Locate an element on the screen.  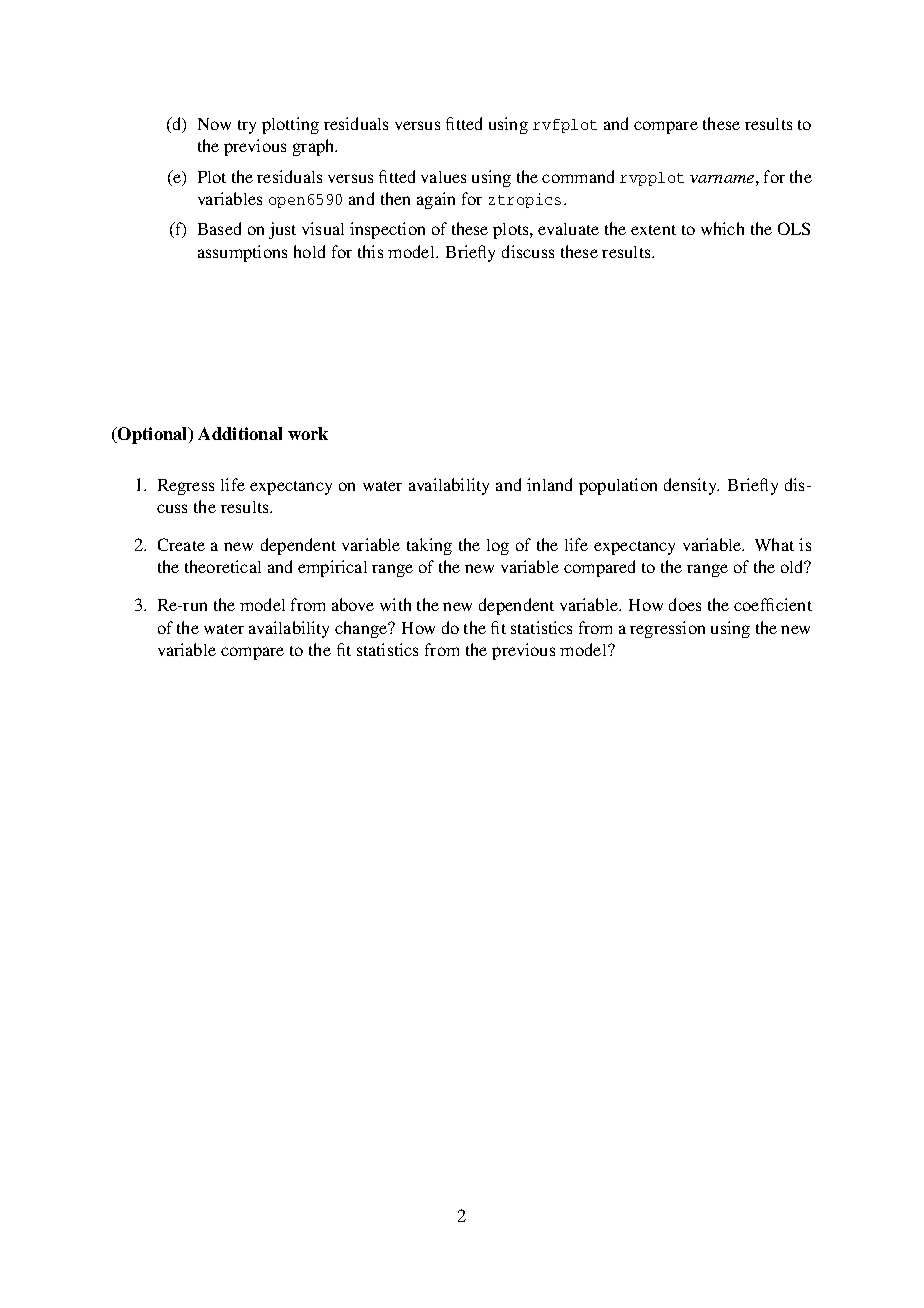
Additional is located at coordinates (240, 433).
